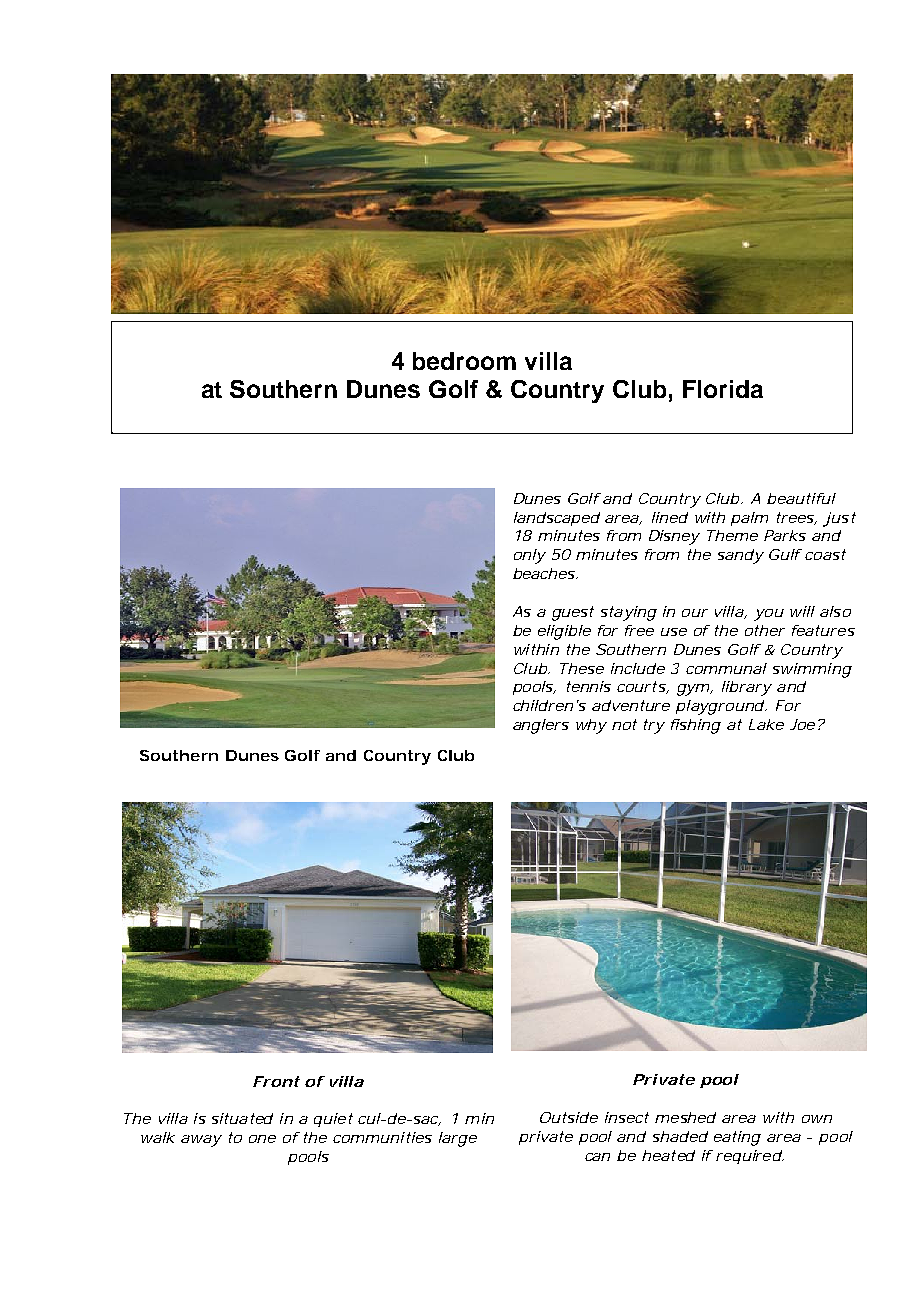 This screenshot has height=1308, width=924. Describe the element at coordinates (569, 1117) in the screenshot. I see `Outside` at that location.
